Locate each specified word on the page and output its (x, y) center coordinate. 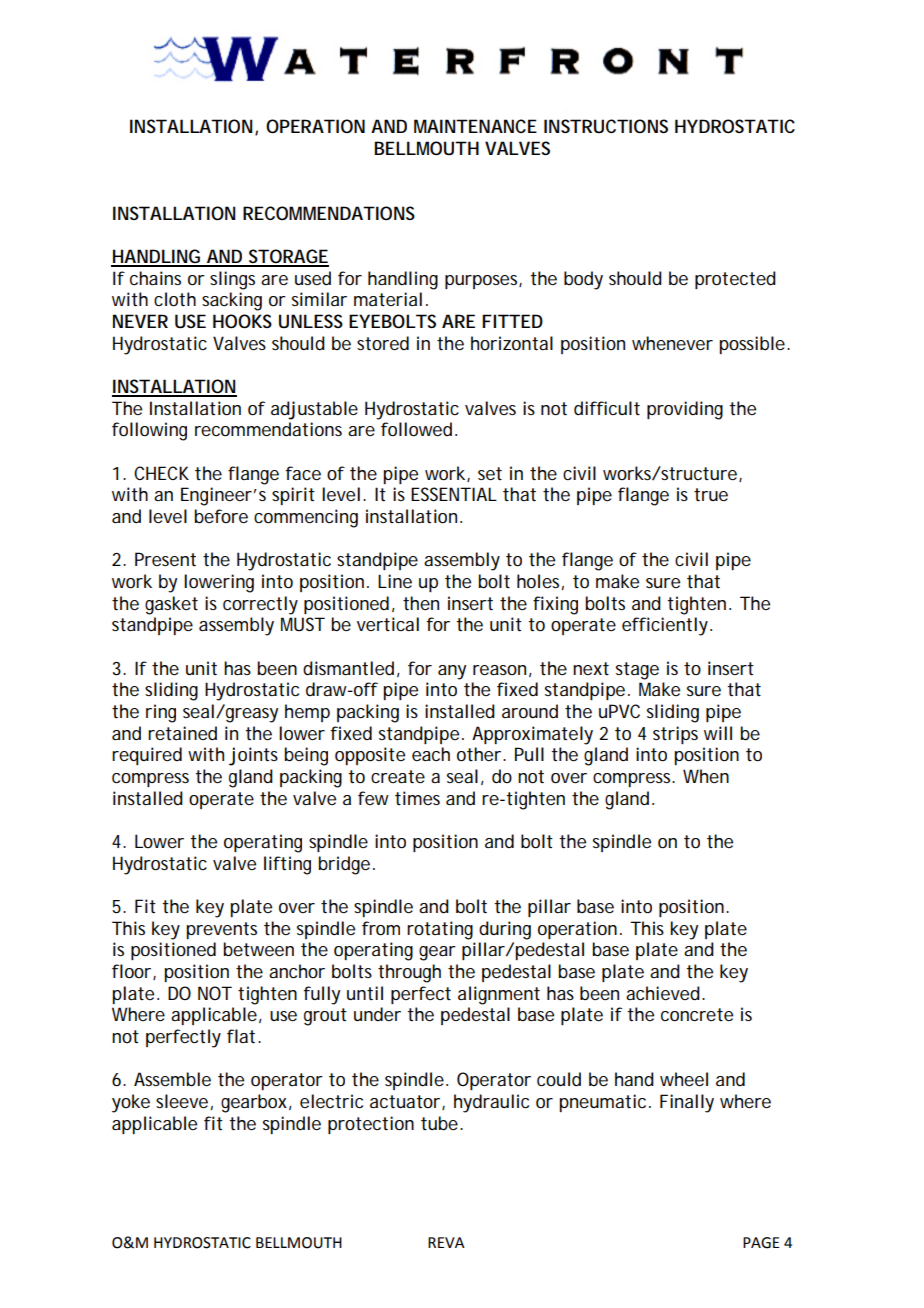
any (452, 672)
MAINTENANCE (475, 126)
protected (735, 280)
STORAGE (288, 257)
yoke (131, 1103)
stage (637, 671)
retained (182, 733)
